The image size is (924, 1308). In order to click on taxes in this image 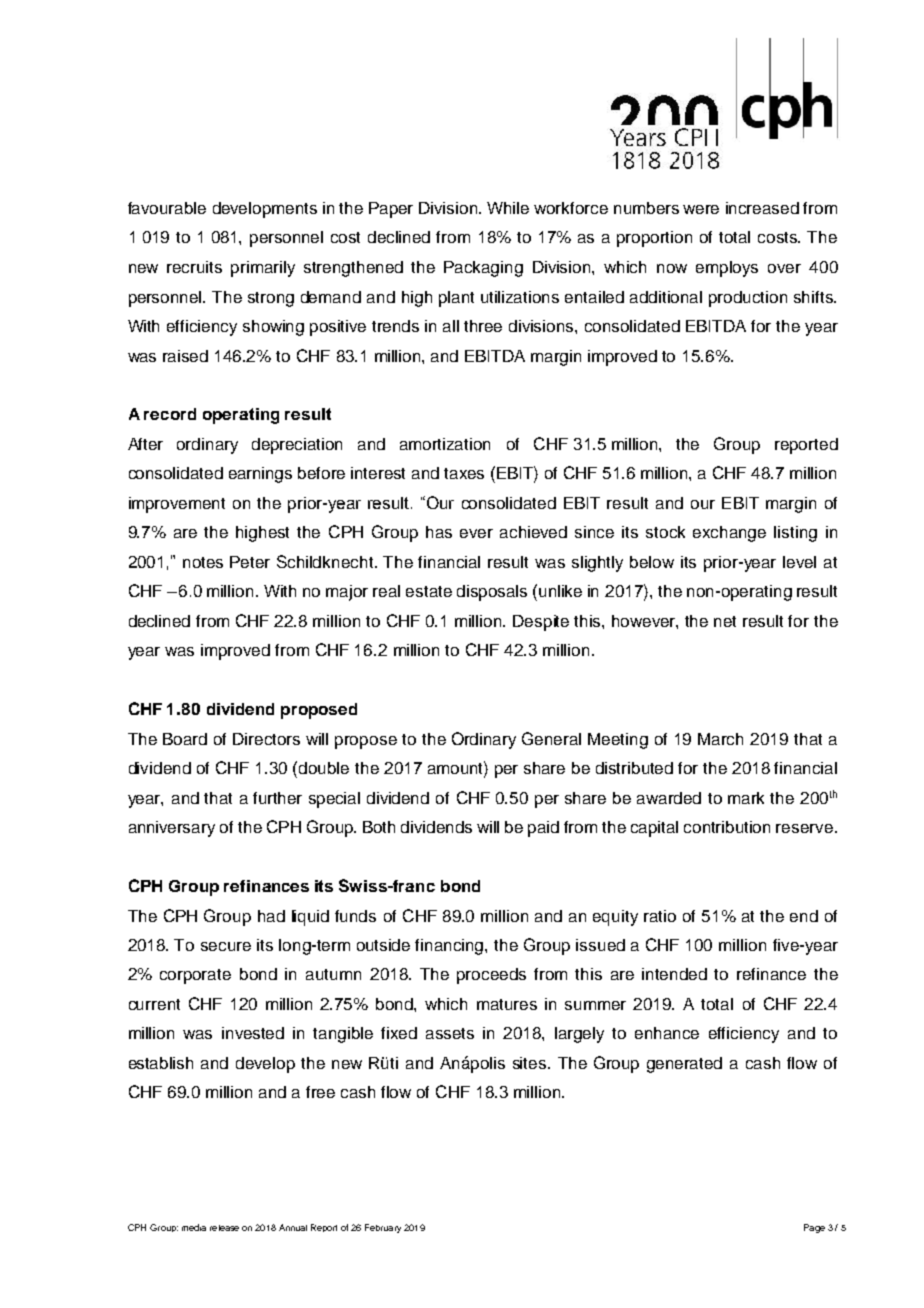, I will do `click(464, 473)`.
